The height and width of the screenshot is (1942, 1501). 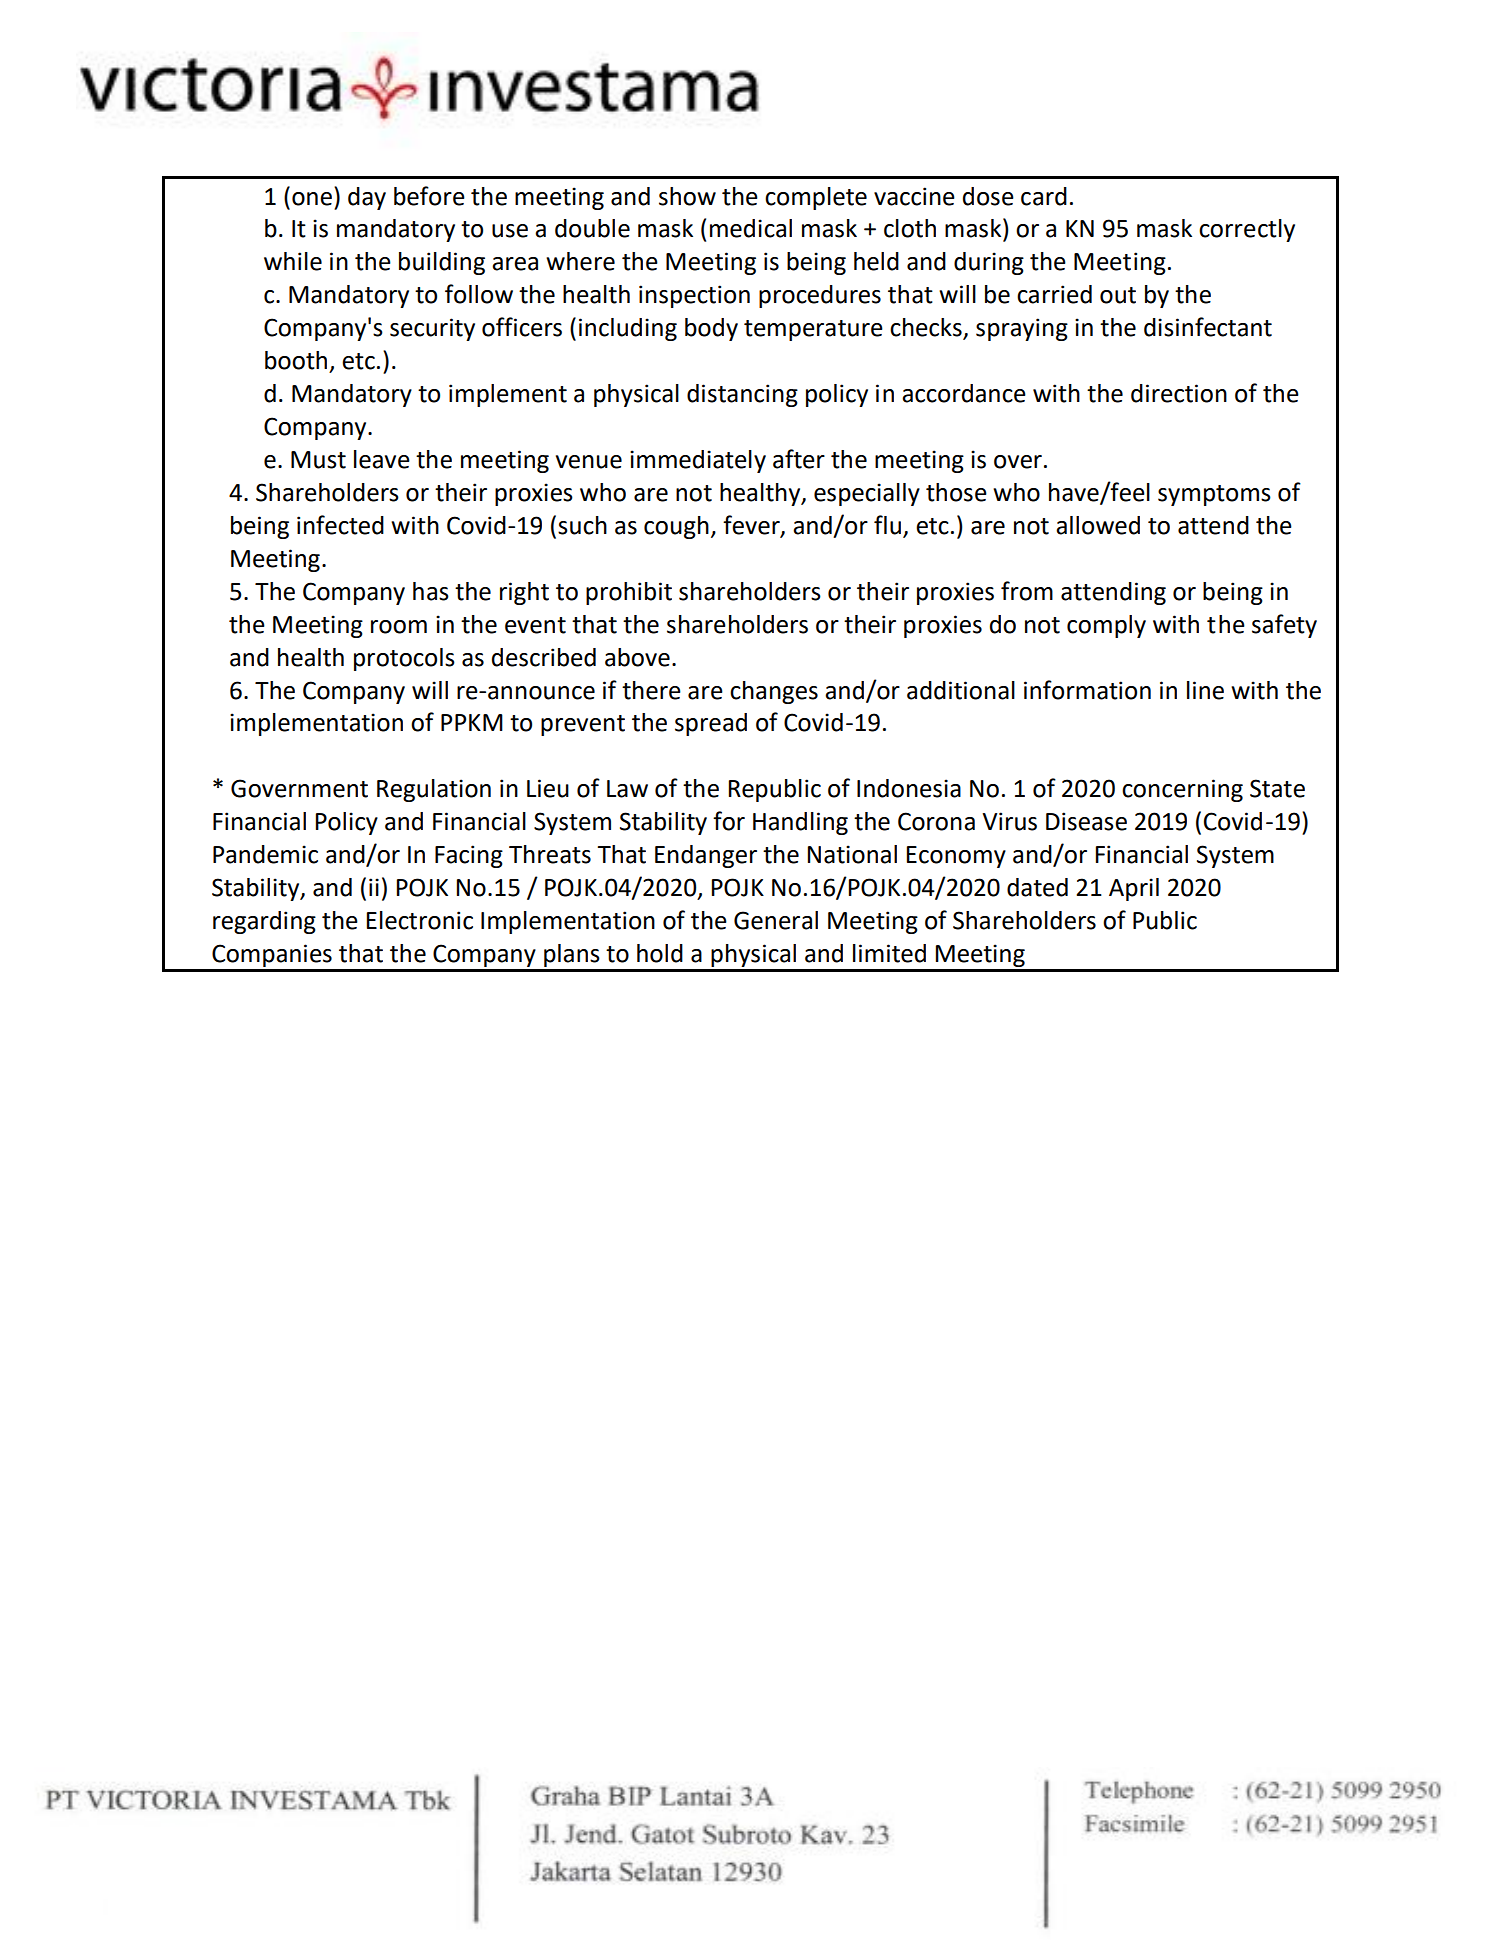 What do you see at coordinates (367, 198) in the screenshot?
I see `day` at bounding box center [367, 198].
